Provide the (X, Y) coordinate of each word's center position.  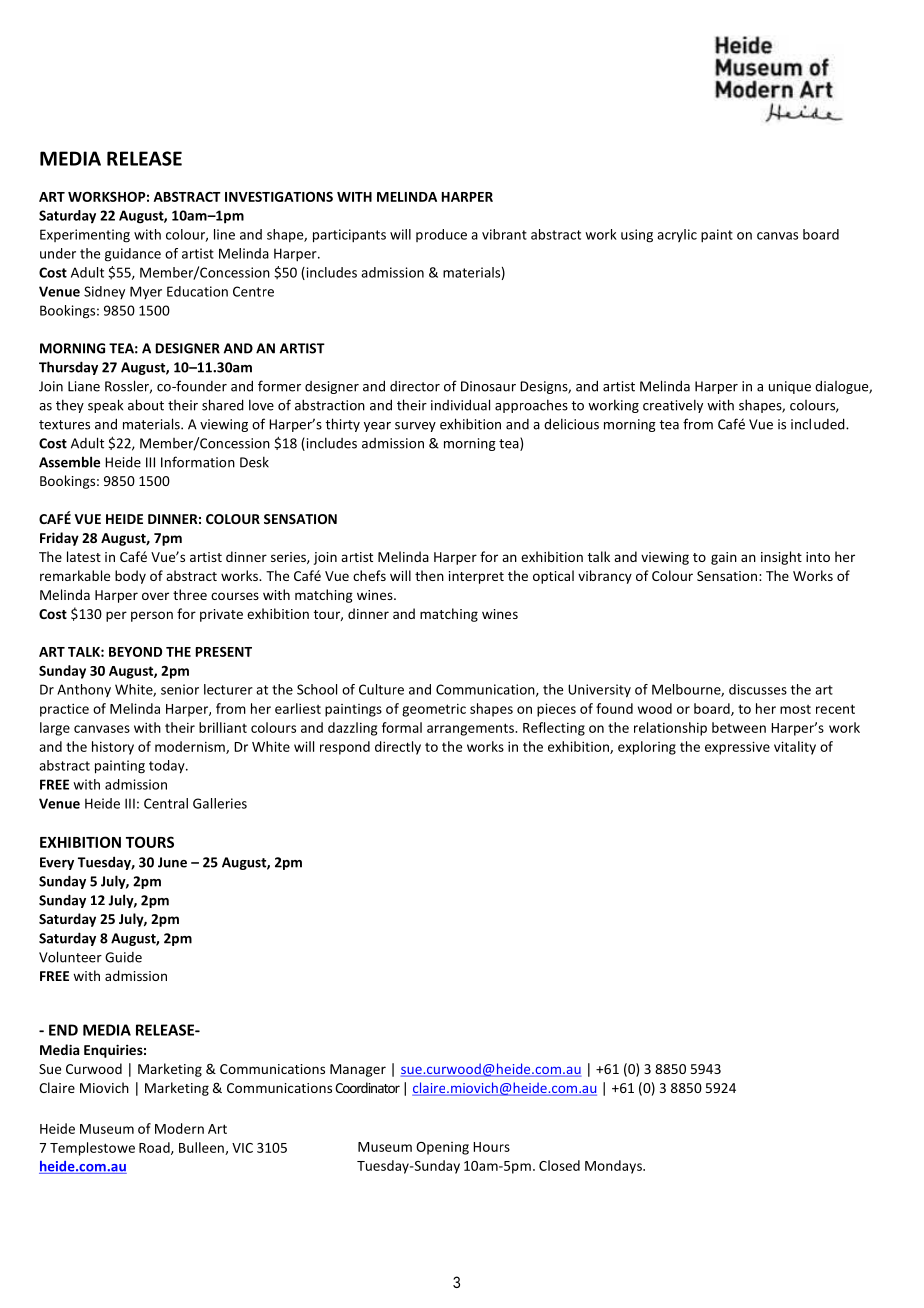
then (429, 575)
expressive (737, 748)
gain (724, 558)
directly (398, 748)
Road (155, 1148)
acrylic (677, 235)
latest (84, 556)
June (172, 862)
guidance (133, 255)
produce (441, 235)
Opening (442, 1148)
